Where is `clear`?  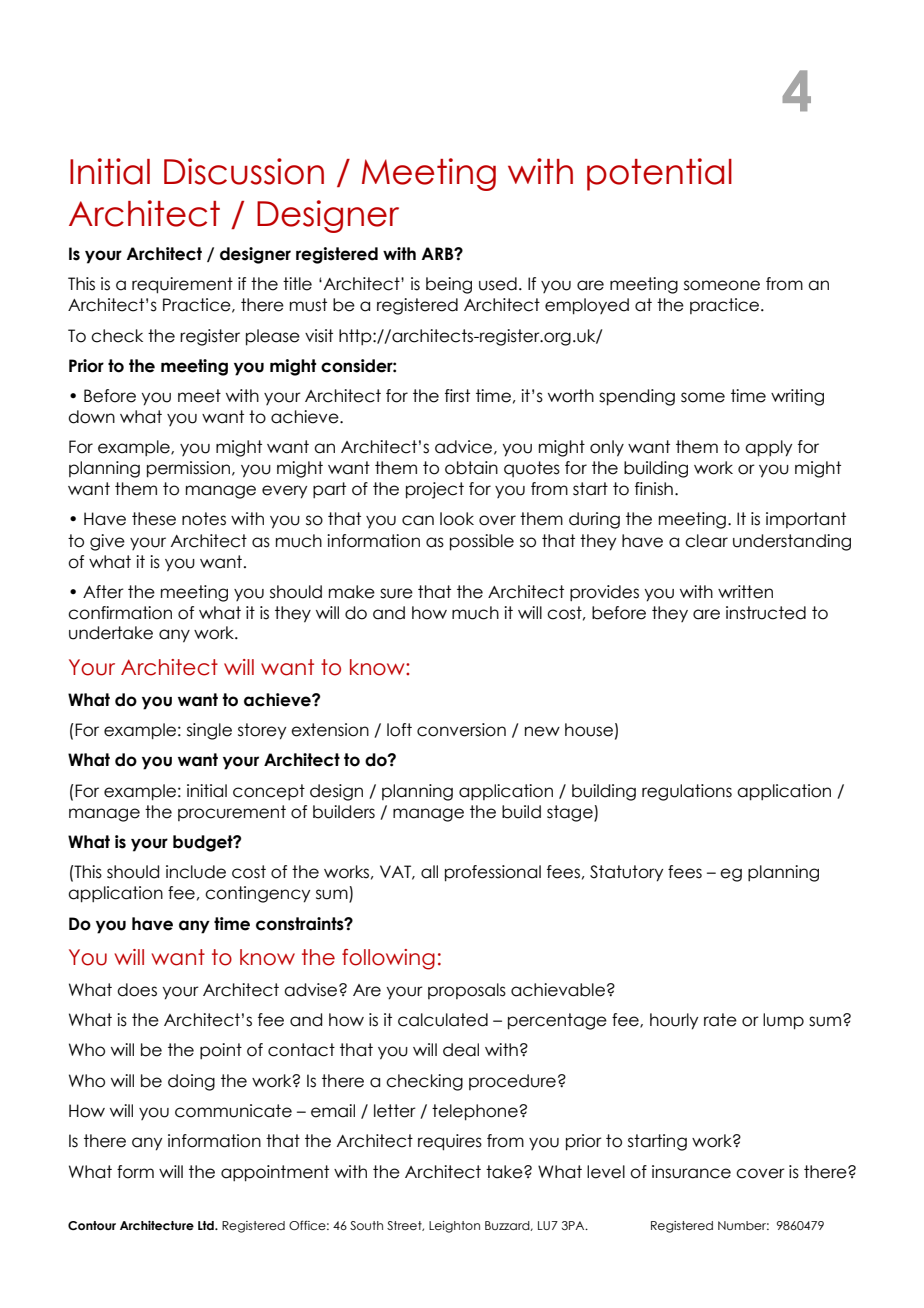
clear is located at coordinates (706, 541).
